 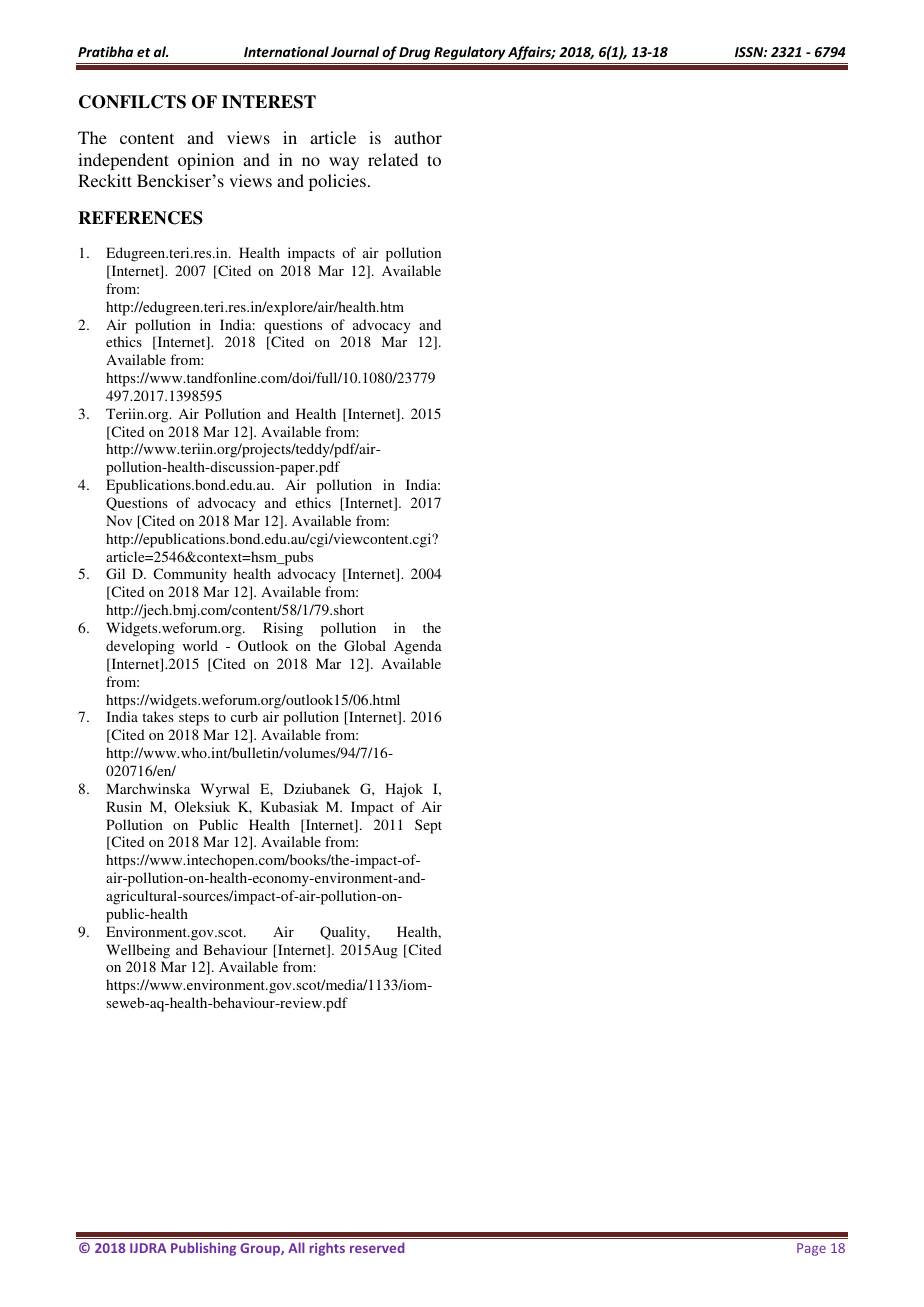 I want to click on Nov, so click(x=119, y=520).
